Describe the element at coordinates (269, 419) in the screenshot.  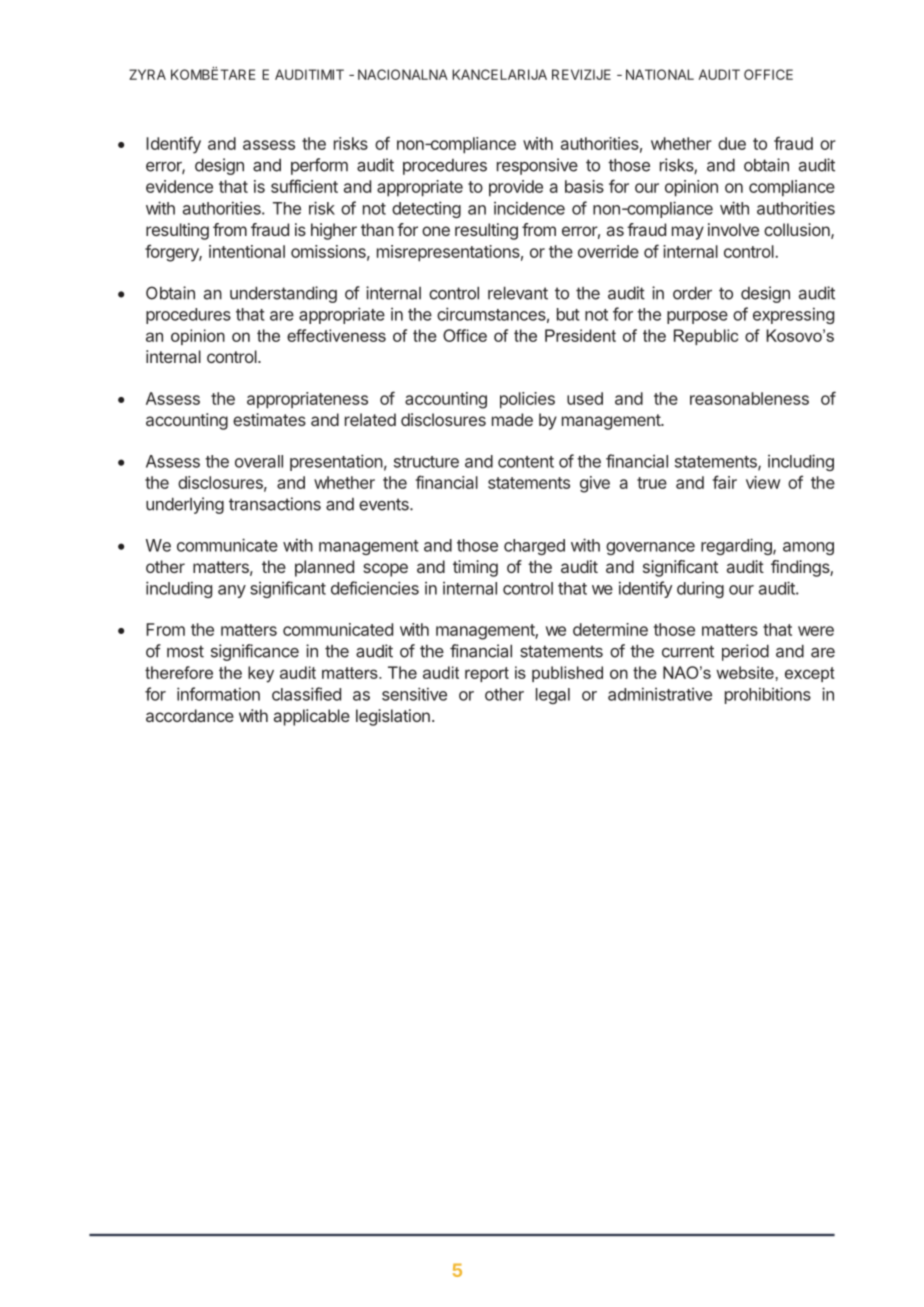
I see `estimates` at that location.
